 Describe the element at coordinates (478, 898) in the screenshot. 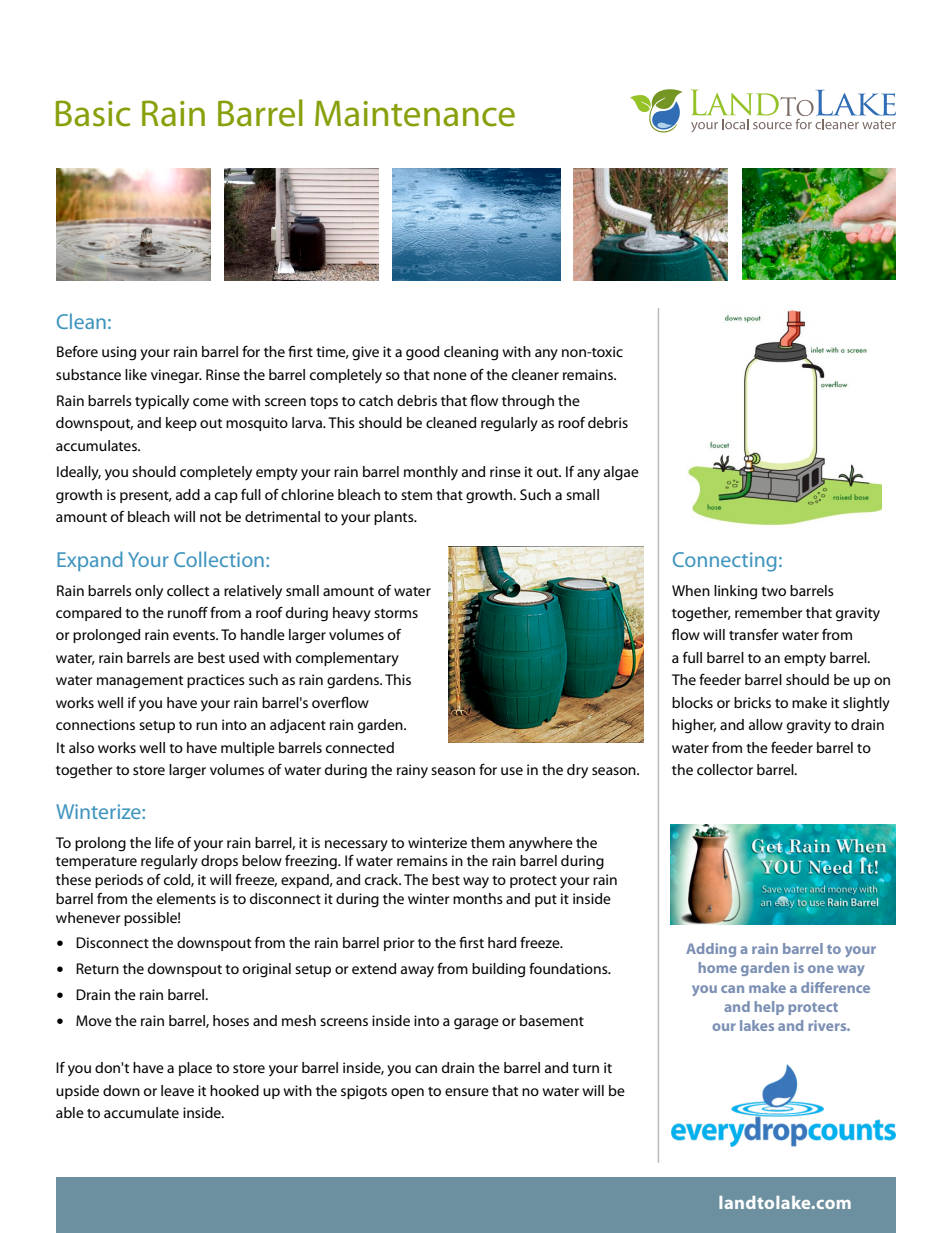

I see `months` at that location.
